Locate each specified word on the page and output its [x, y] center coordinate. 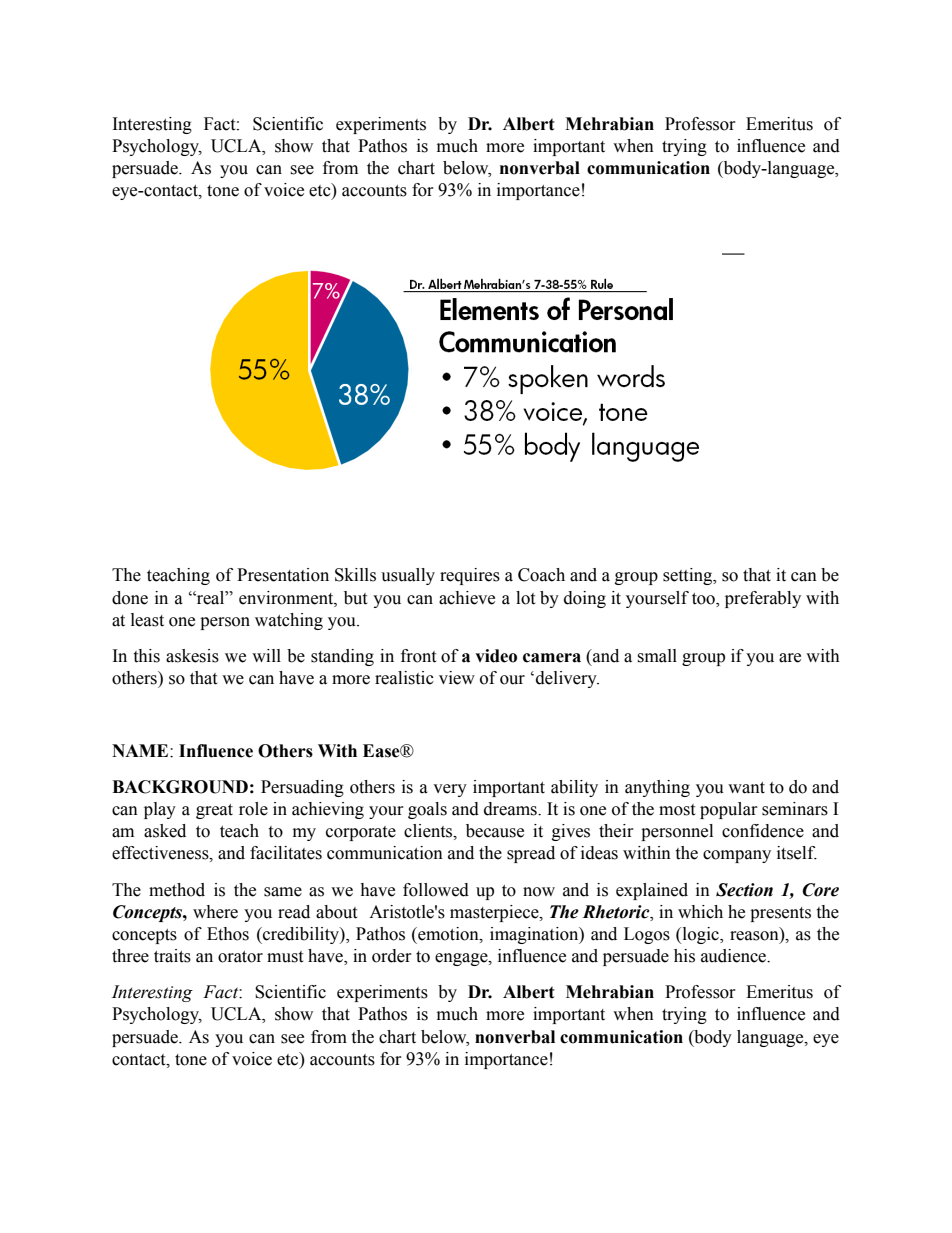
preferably [763, 599]
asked [165, 831]
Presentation [283, 575]
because [495, 831]
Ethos [228, 934]
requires [470, 576]
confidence [763, 831]
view [457, 678]
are [790, 658]
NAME [141, 750]
